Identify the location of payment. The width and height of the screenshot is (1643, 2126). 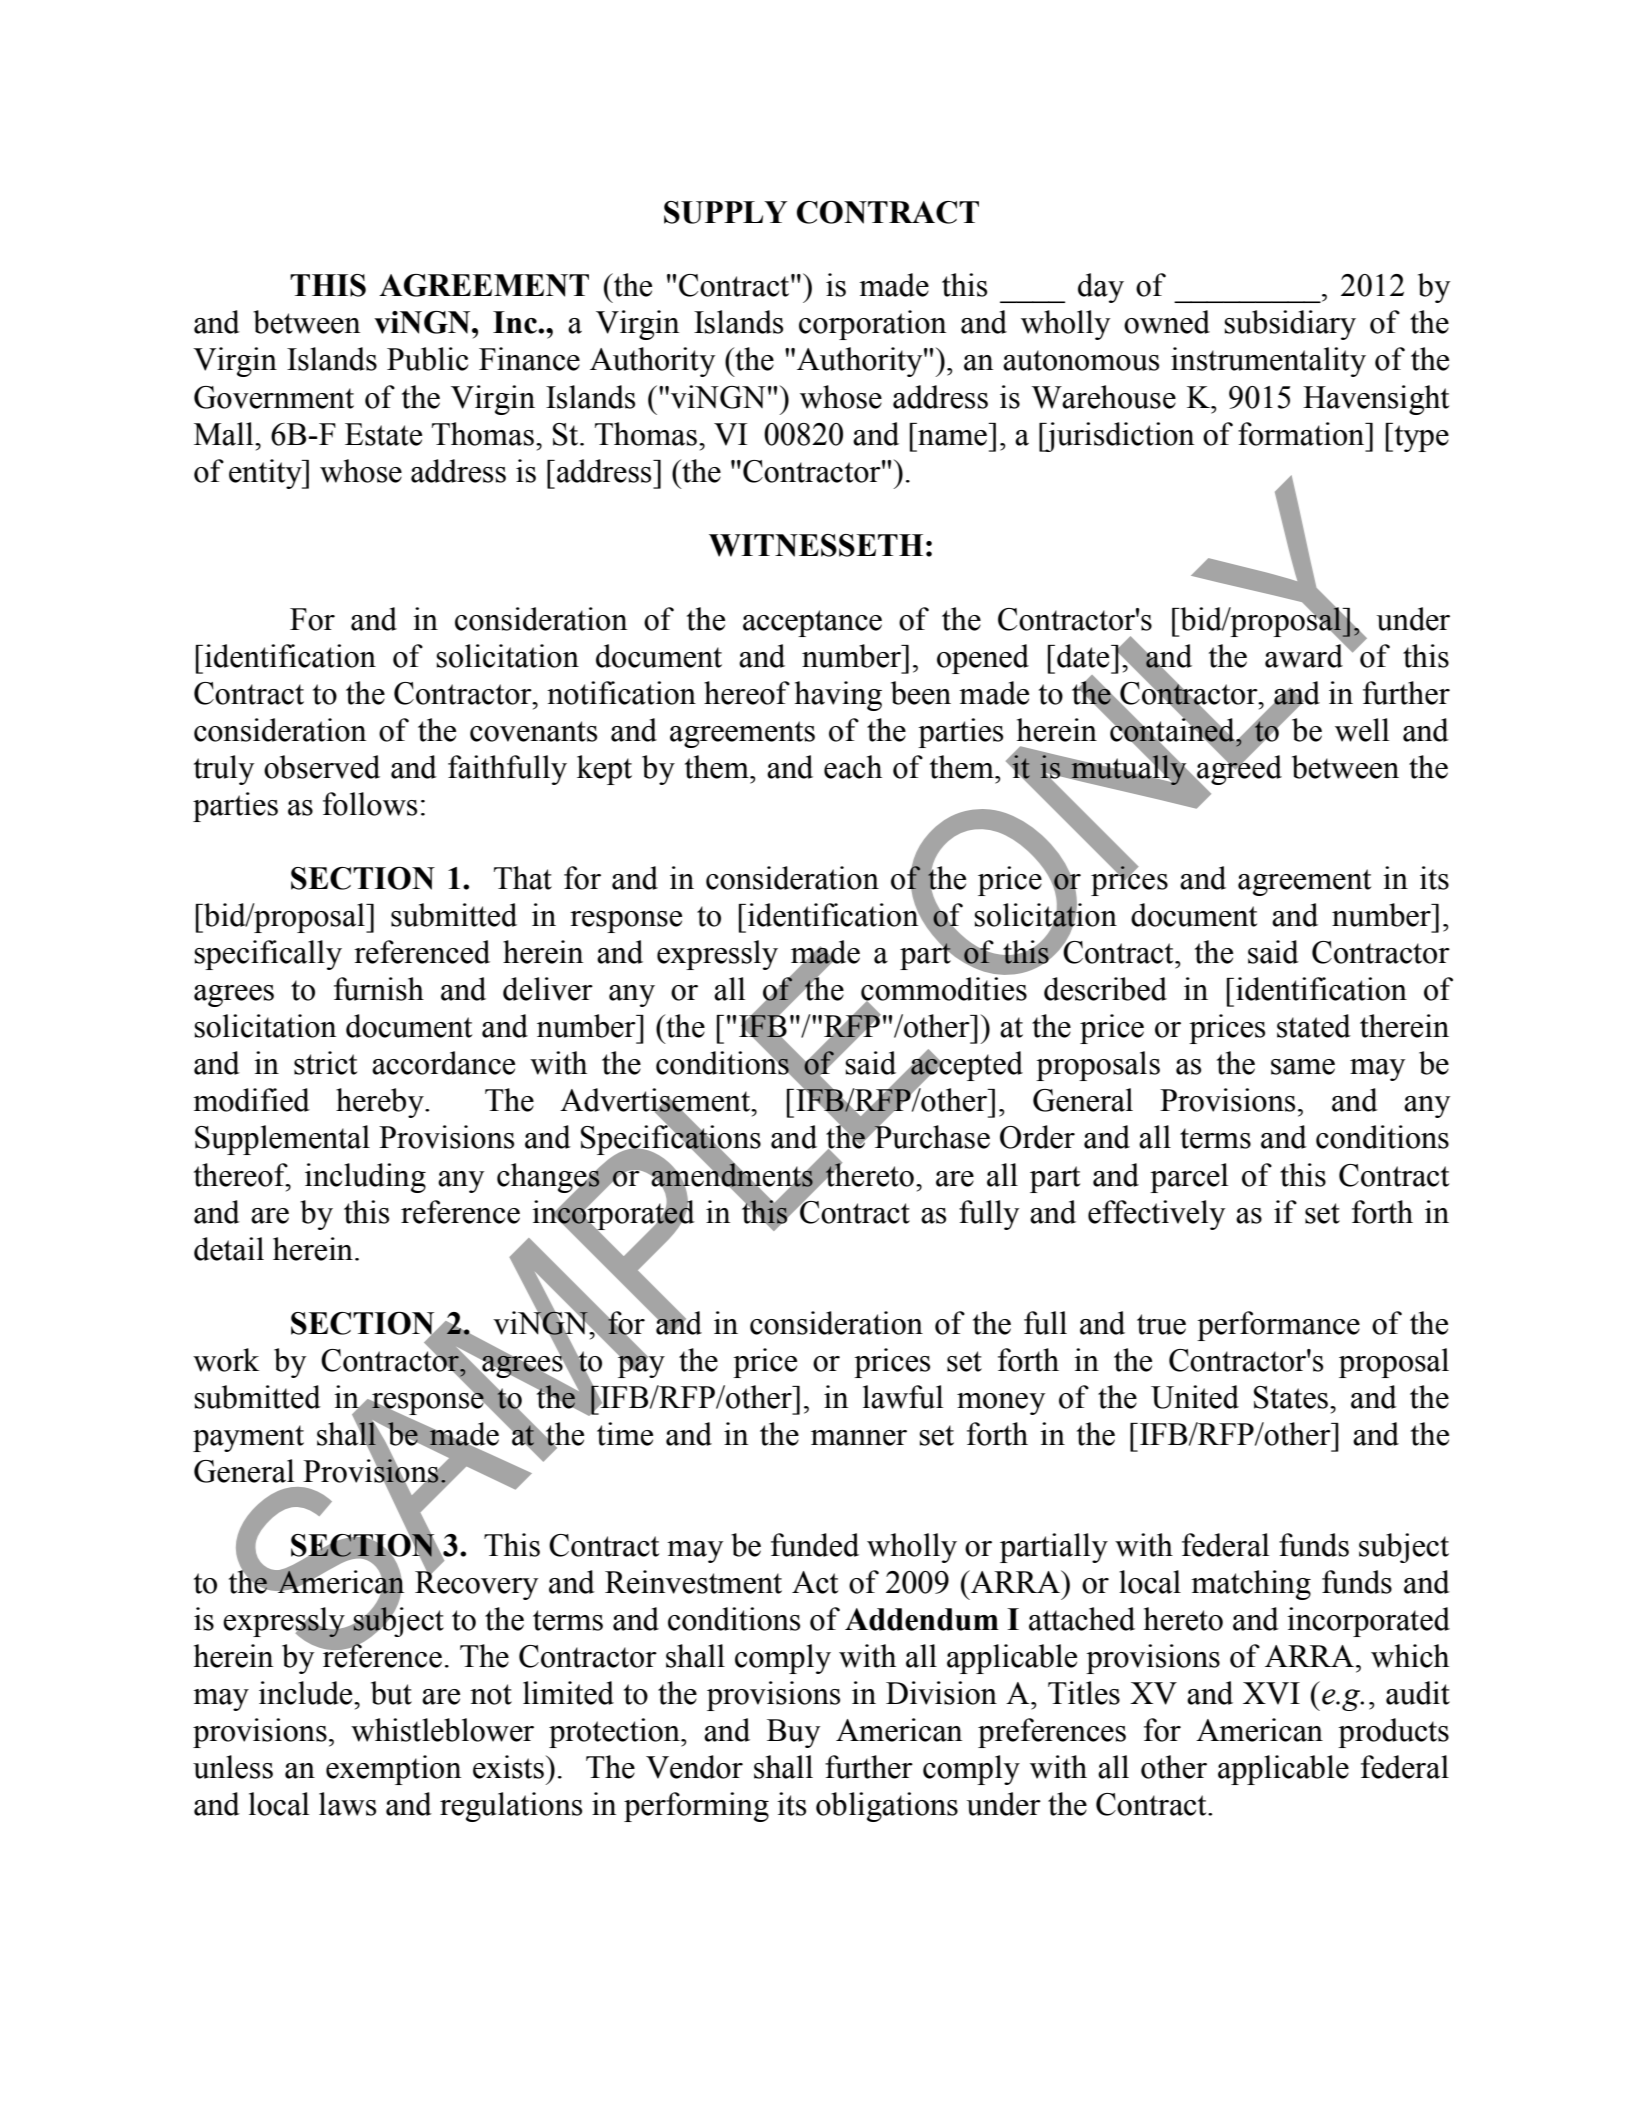
(248, 1438).
